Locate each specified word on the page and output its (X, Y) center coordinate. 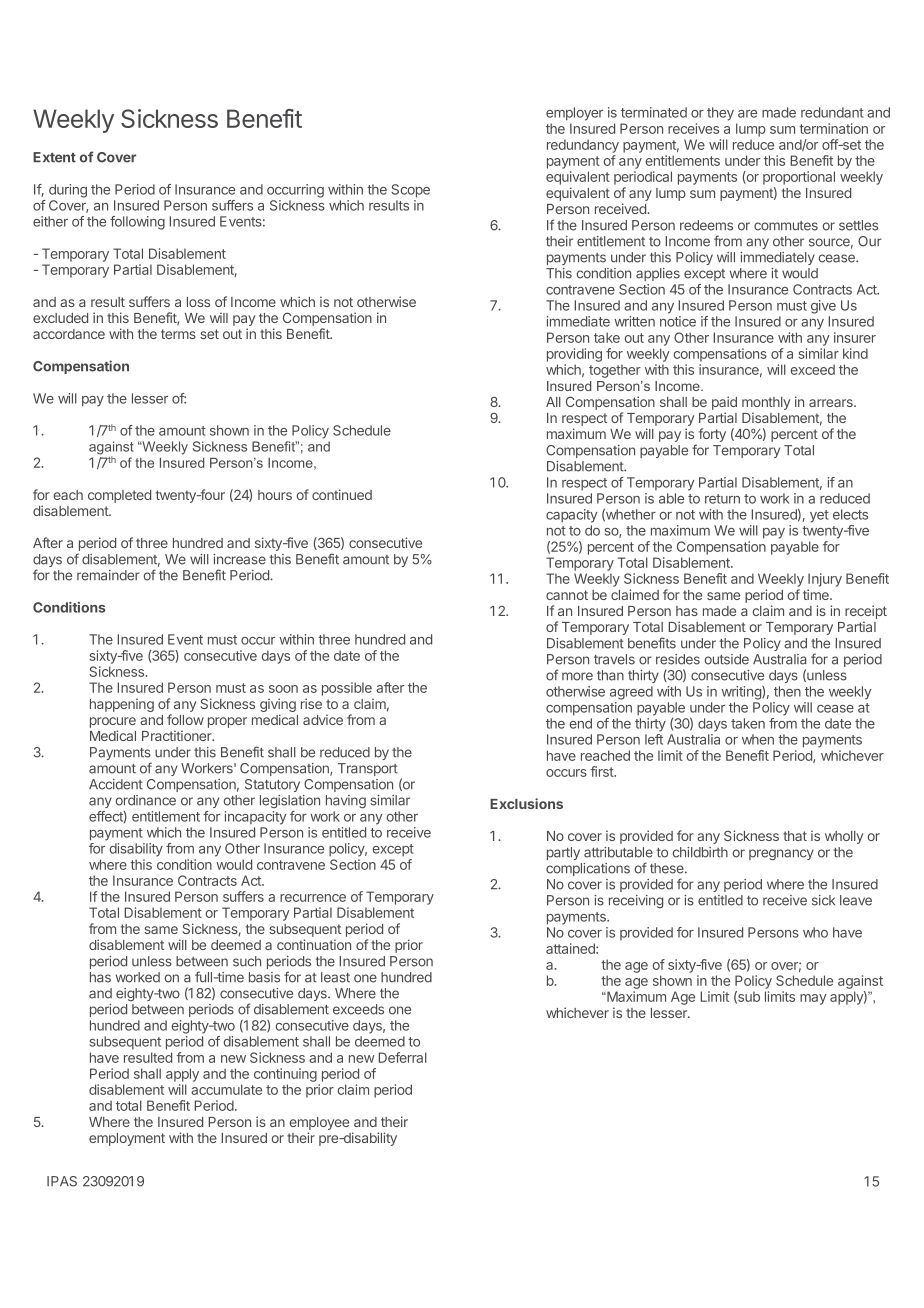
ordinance (145, 800)
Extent (54, 157)
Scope (410, 191)
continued (342, 494)
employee (319, 1125)
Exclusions (526, 803)
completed (119, 496)
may (813, 999)
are (747, 114)
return (722, 499)
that (795, 836)
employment (127, 1139)
